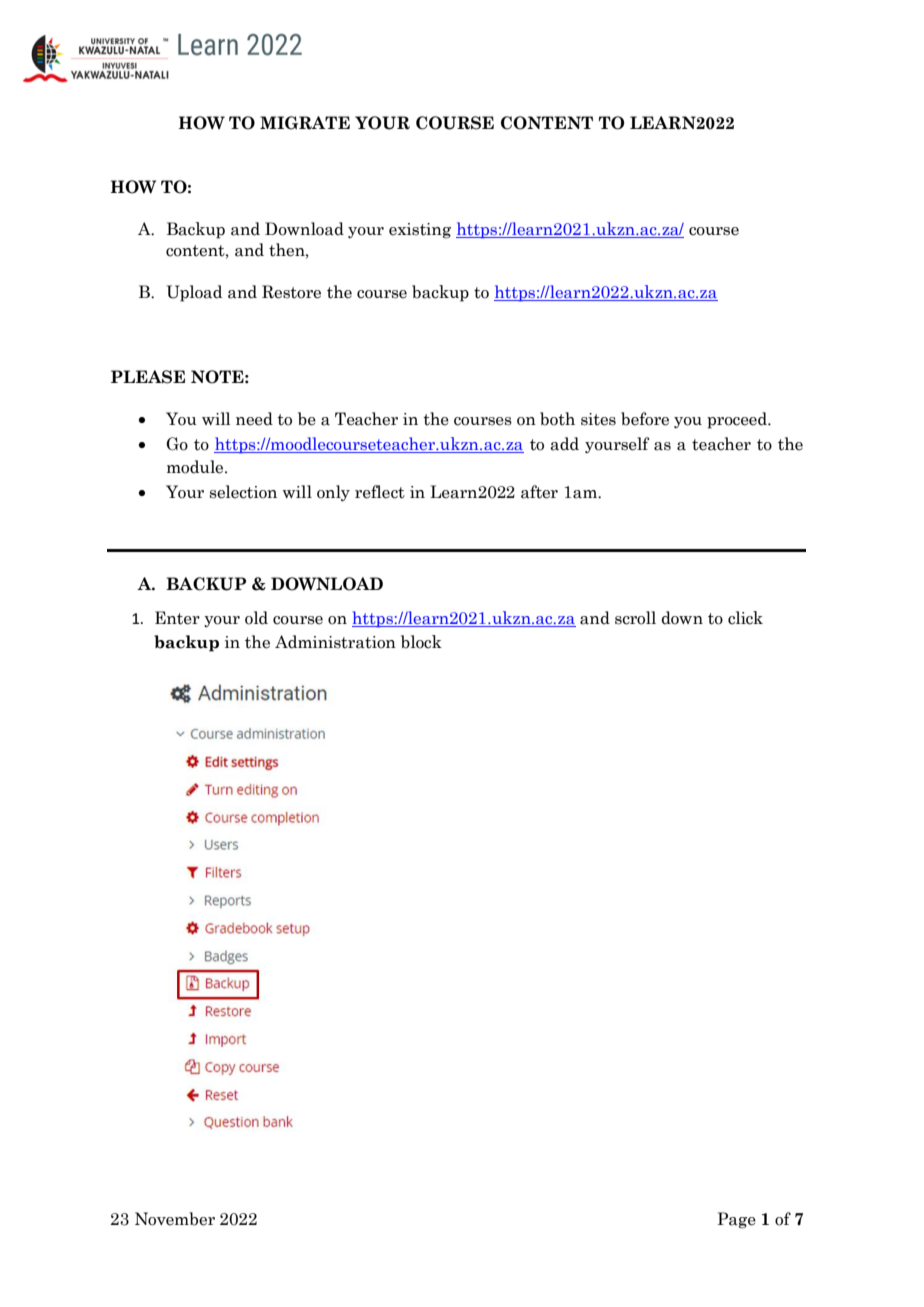 The width and height of the screenshot is (924, 1307). What do you see at coordinates (305, 123) in the screenshot?
I see `MIGRATE` at bounding box center [305, 123].
